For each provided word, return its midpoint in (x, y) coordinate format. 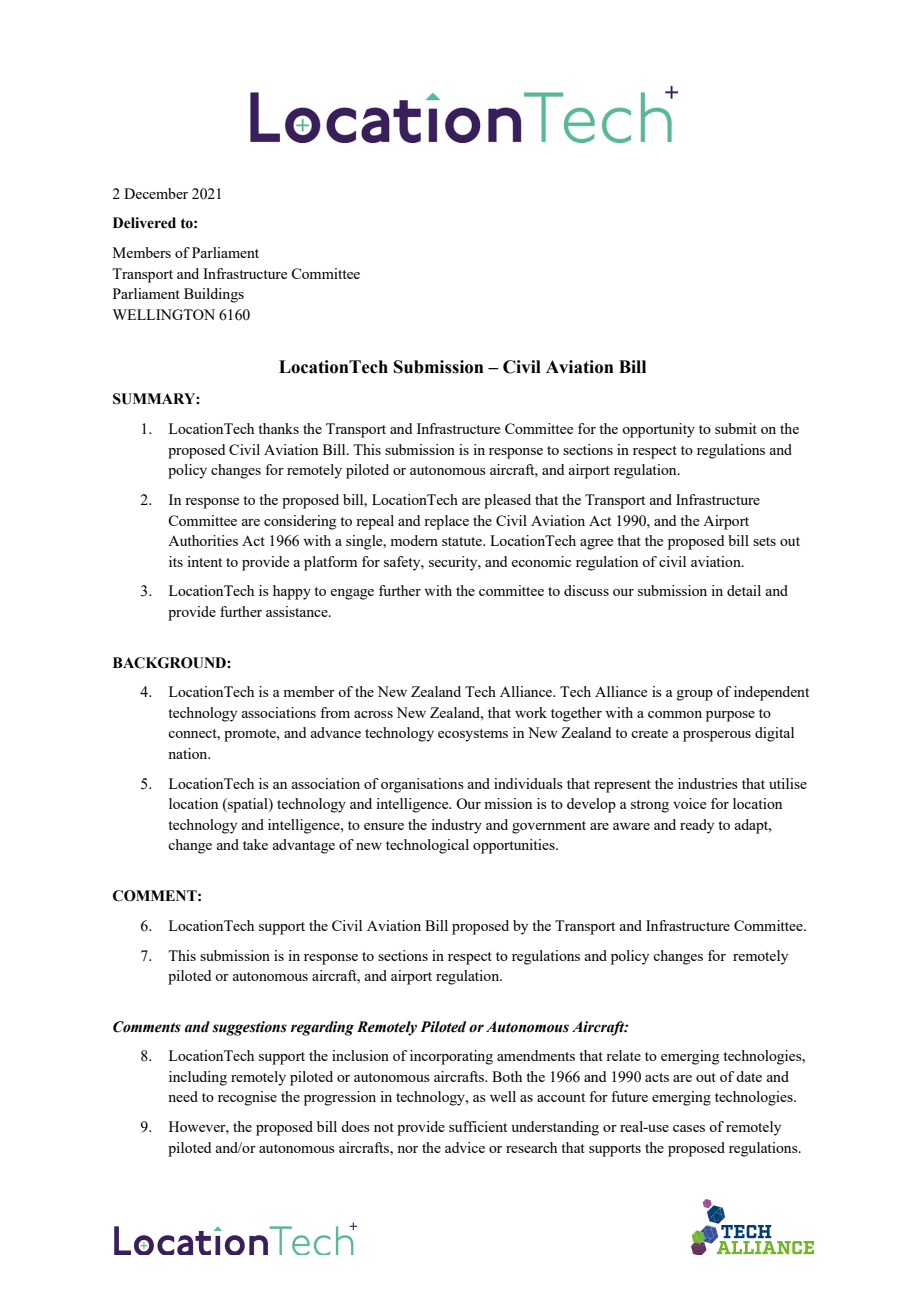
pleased (507, 501)
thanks (278, 428)
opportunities (515, 846)
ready (697, 826)
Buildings (214, 295)
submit (736, 428)
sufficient (478, 1126)
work (531, 712)
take (255, 844)
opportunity (658, 430)
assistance (298, 611)
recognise (247, 1098)
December (156, 193)
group (695, 695)
